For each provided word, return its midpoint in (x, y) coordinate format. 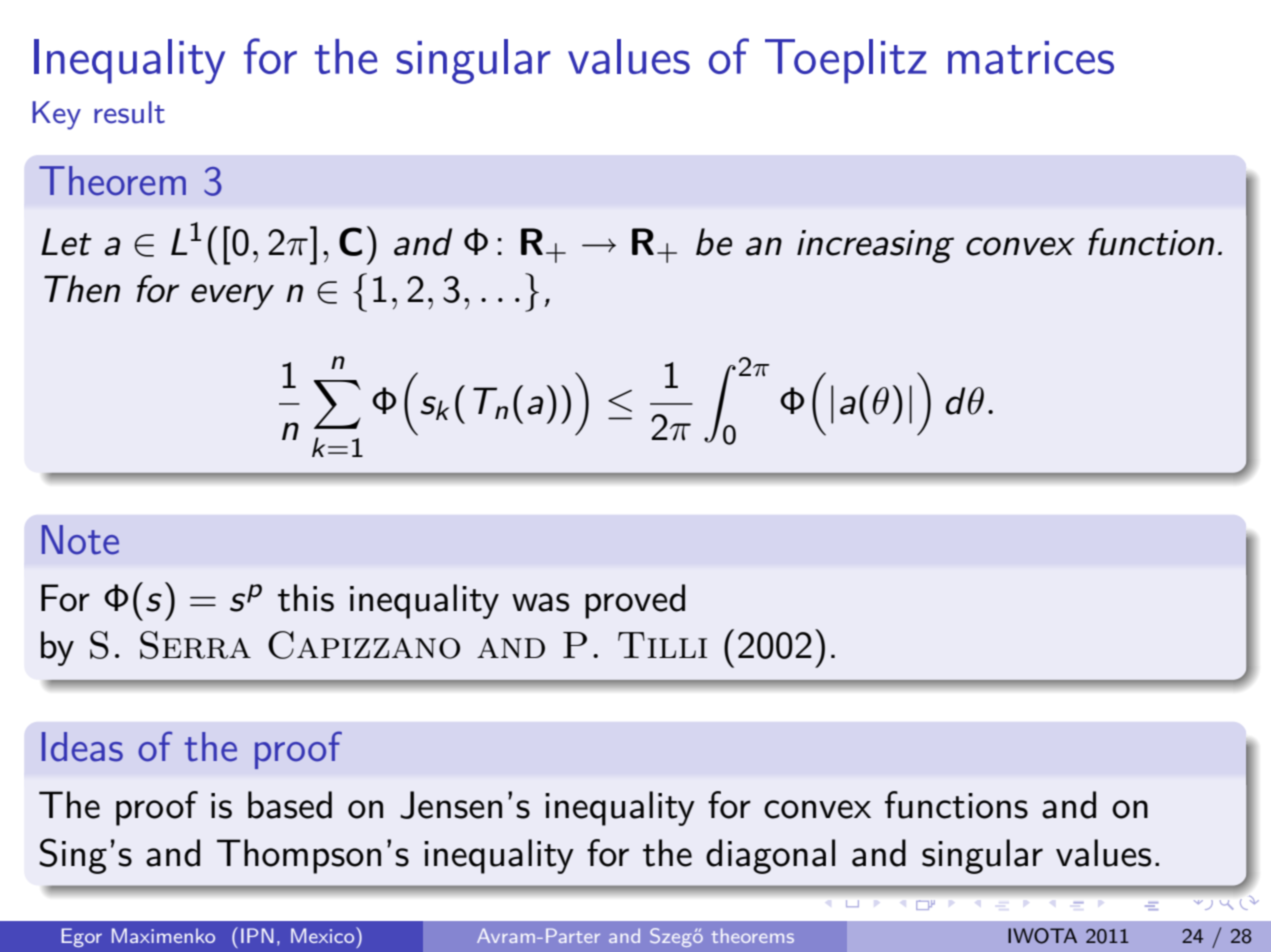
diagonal (770, 856)
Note (80, 540)
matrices (1031, 57)
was (540, 602)
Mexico (324, 935)
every (232, 297)
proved (635, 601)
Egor (81, 937)
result (129, 112)
